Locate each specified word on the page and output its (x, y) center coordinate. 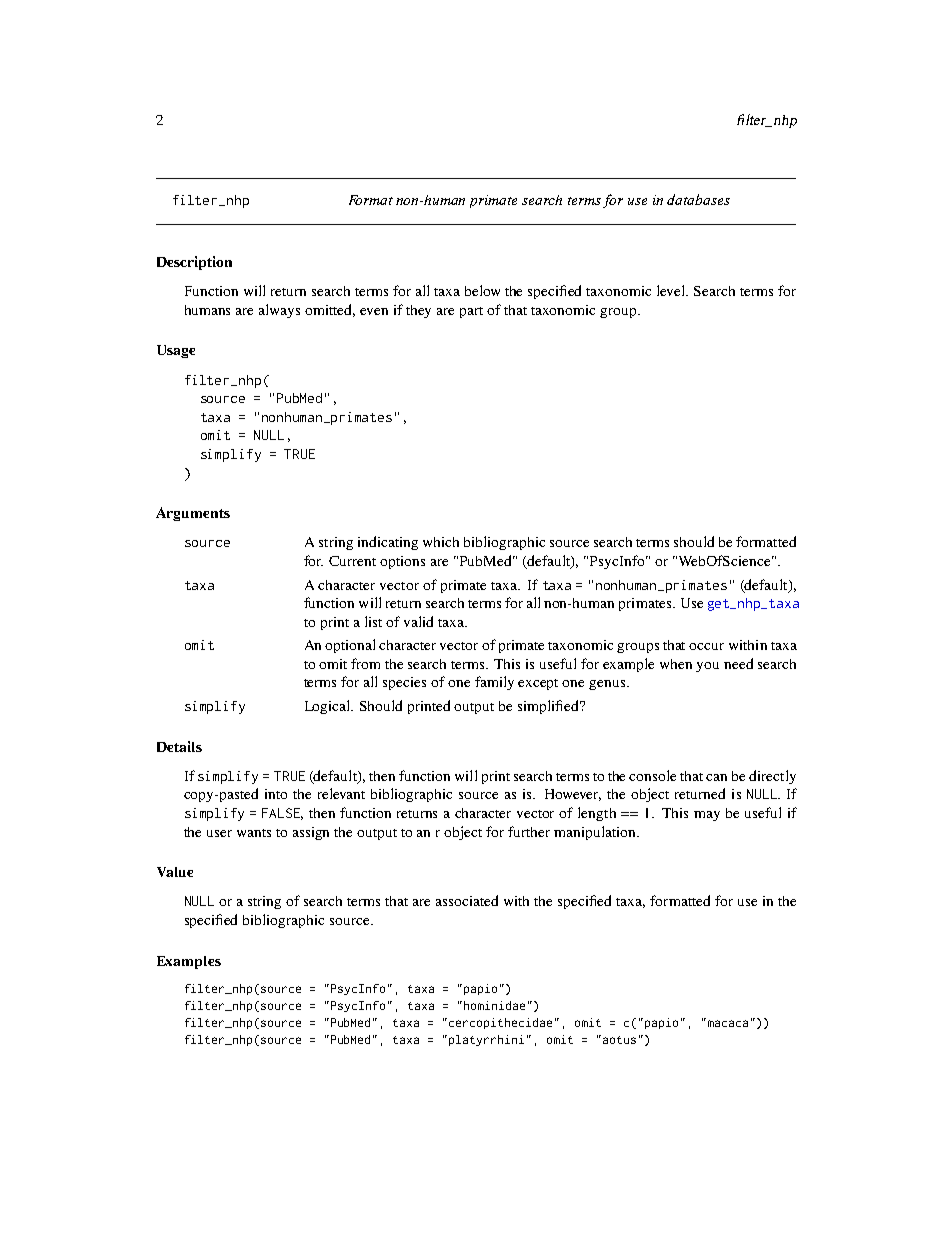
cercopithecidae (500, 1023)
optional (350, 646)
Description (194, 263)
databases (698, 199)
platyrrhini (486, 1040)
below (482, 290)
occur (706, 646)
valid (418, 621)
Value (175, 872)
